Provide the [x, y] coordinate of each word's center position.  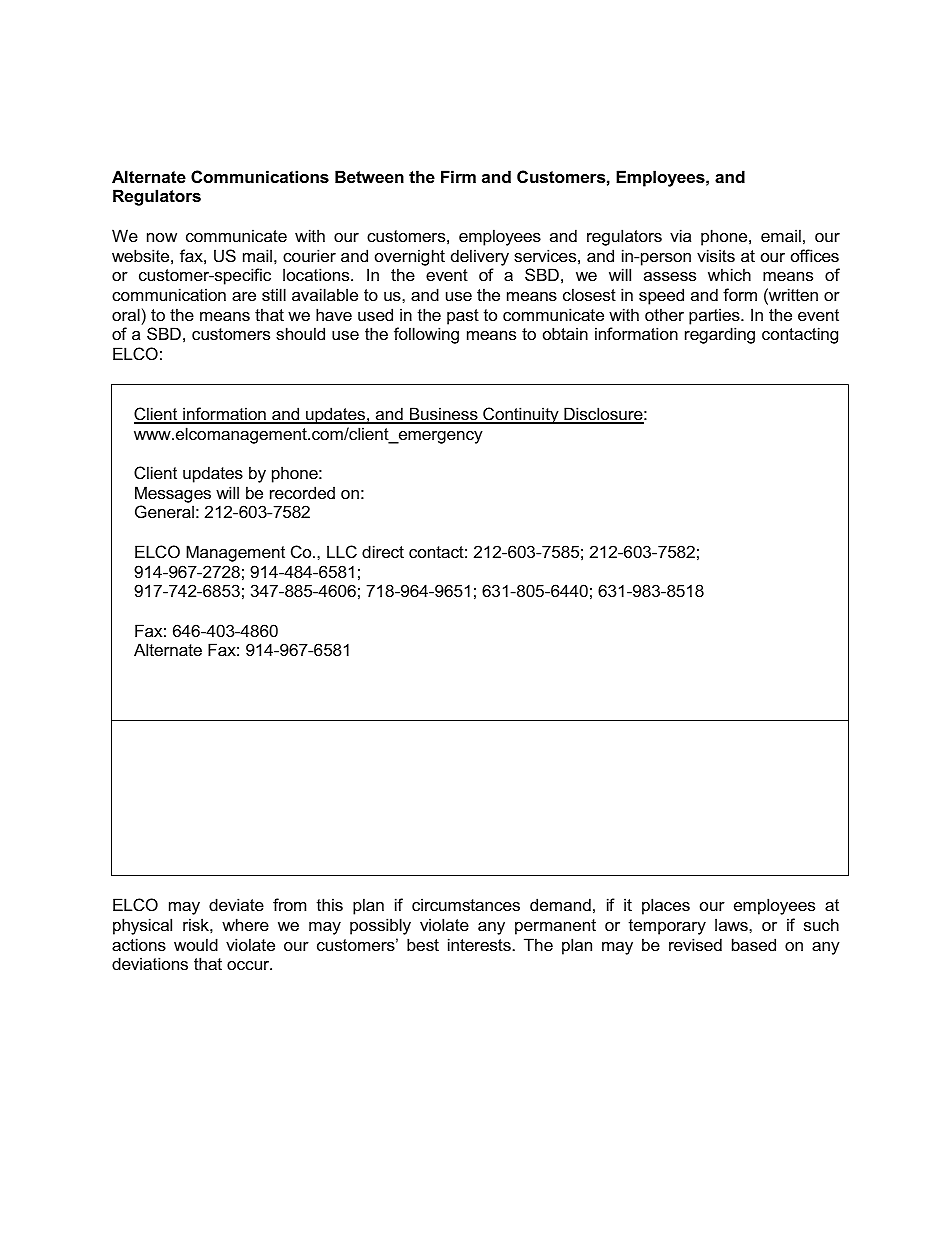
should [300, 333]
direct [383, 551]
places [666, 906]
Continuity [521, 415]
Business [444, 415]
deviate [236, 904]
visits [716, 255]
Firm [458, 176]
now [162, 237]
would [196, 944]
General [164, 511]
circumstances [466, 904]
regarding [720, 335]
